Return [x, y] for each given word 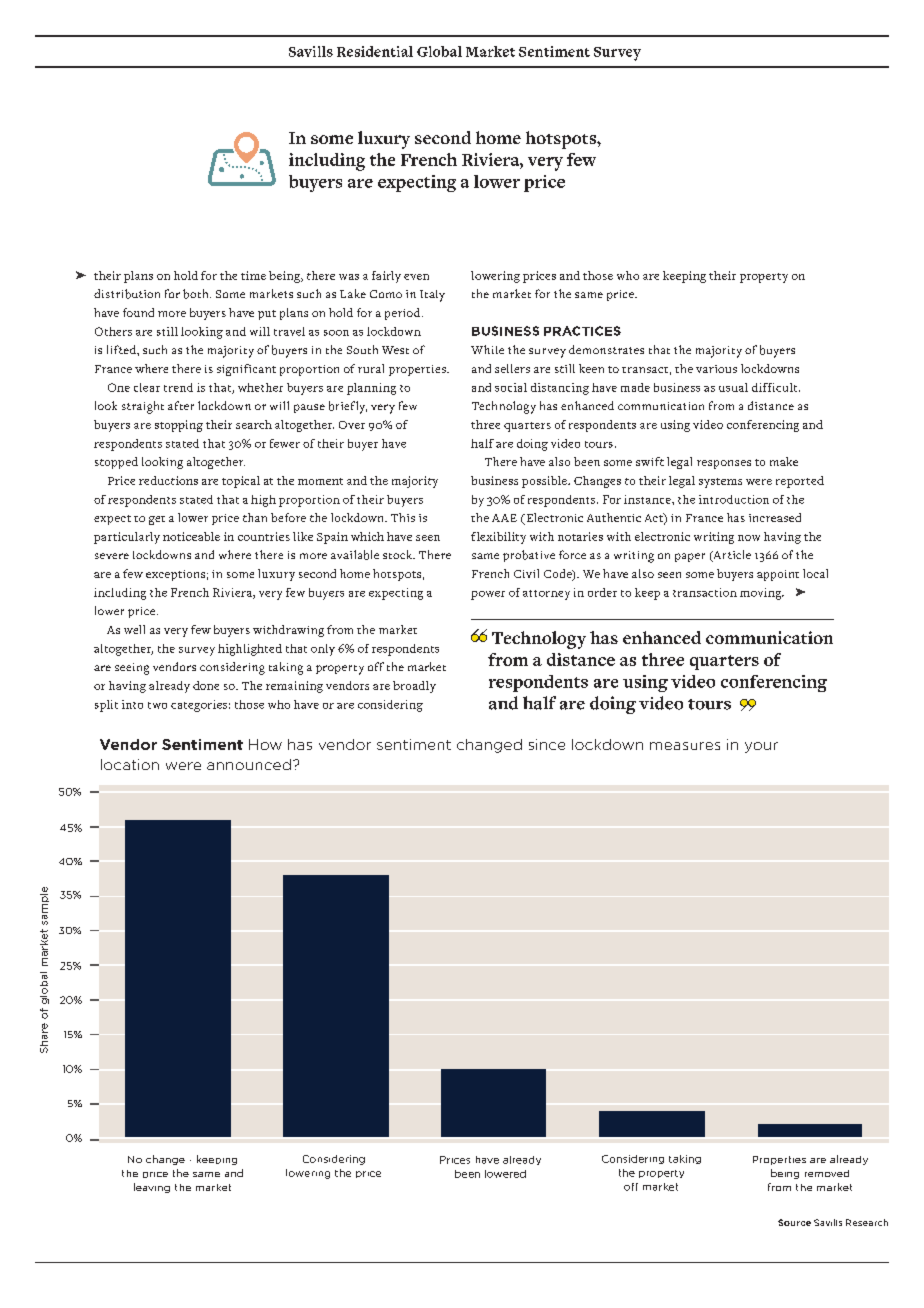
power [488, 595]
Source [794, 1222]
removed [827, 1173]
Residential [375, 51]
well [134, 629]
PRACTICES [582, 331]
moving [762, 594]
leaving [152, 1188]
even [416, 277]
